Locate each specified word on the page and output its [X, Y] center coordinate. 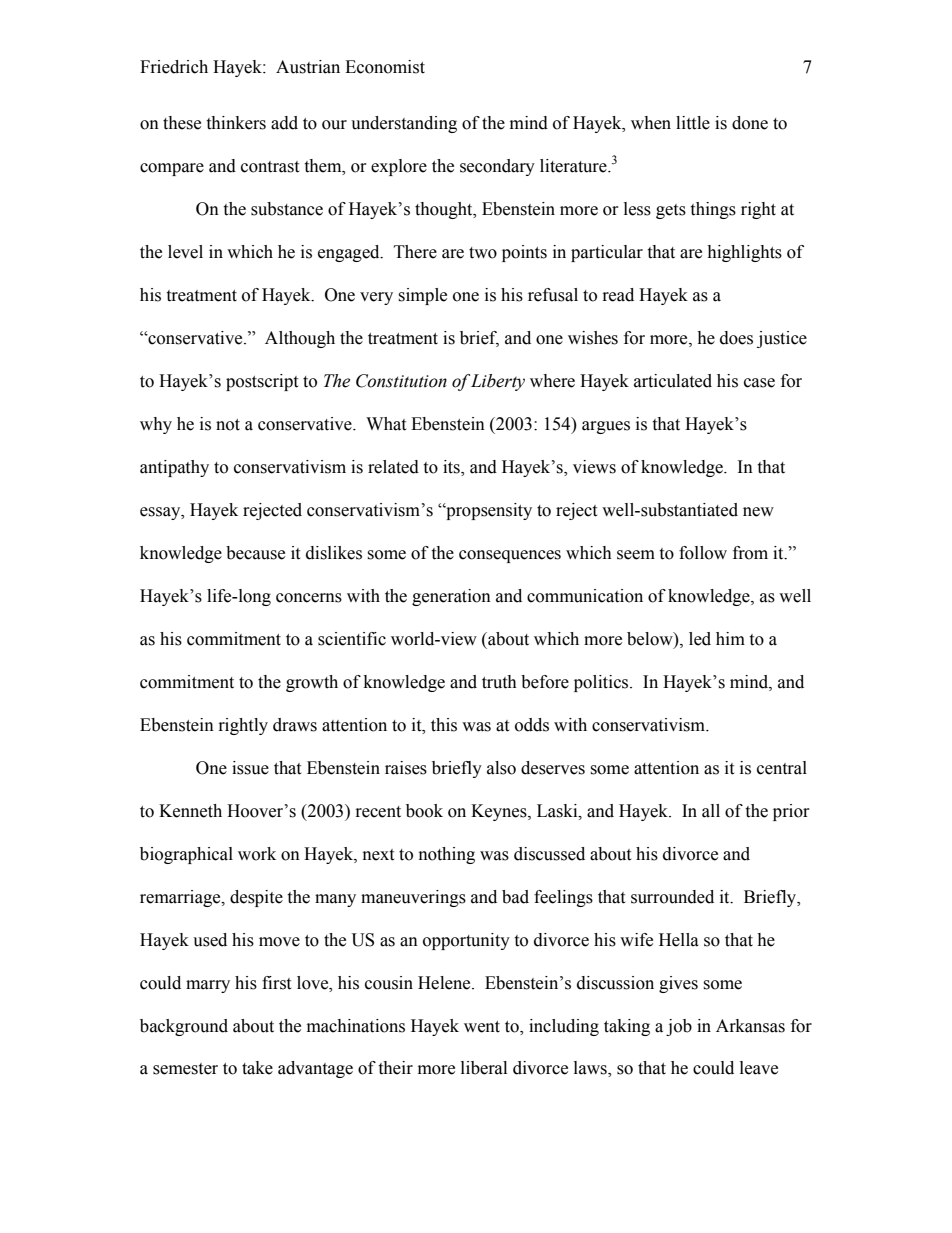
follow [703, 553]
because [255, 553]
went [482, 1027]
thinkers [236, 123]
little [693, 123]
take [257, 1068]
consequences [510, 556]
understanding [404, 124]
